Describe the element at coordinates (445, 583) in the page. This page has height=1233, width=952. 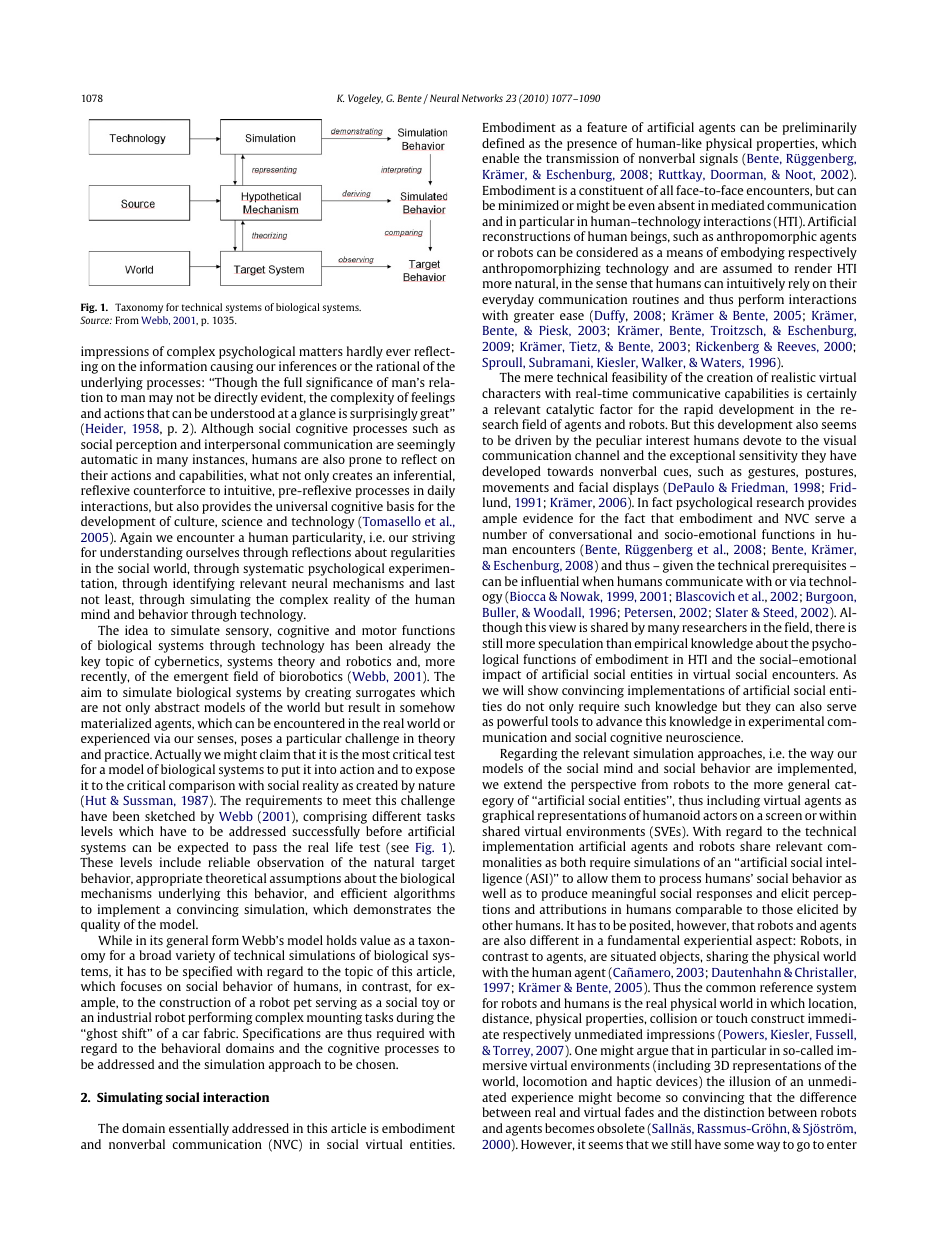
I see `last` at that location.
